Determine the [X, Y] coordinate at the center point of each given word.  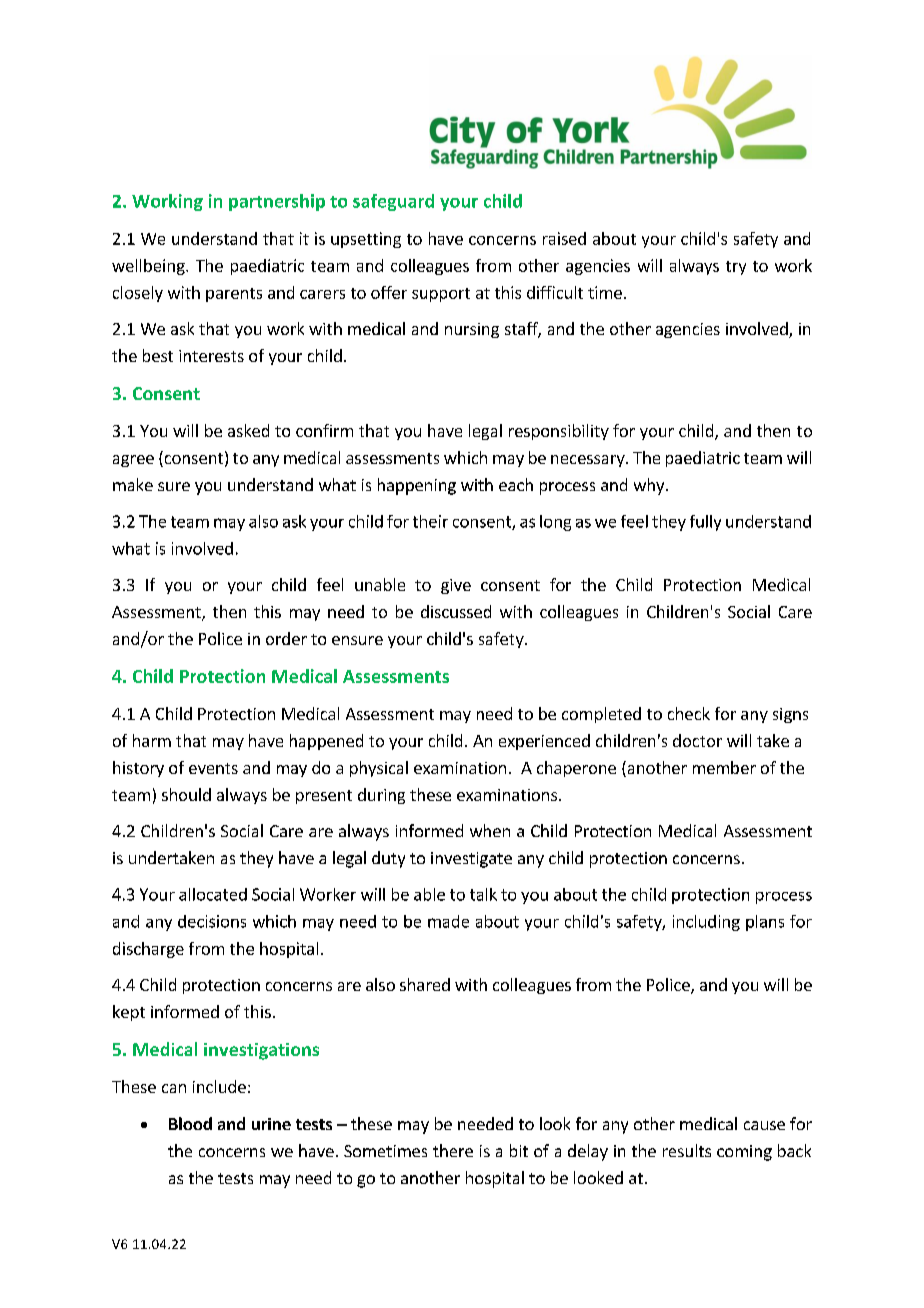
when [490, 830]
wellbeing [149, 267]
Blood [190, 1123]
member [724, 767]
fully [705, 523]
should [186, 794]
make [133, 484]
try [736, 268]
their [430, 521]
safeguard [393, 202]
